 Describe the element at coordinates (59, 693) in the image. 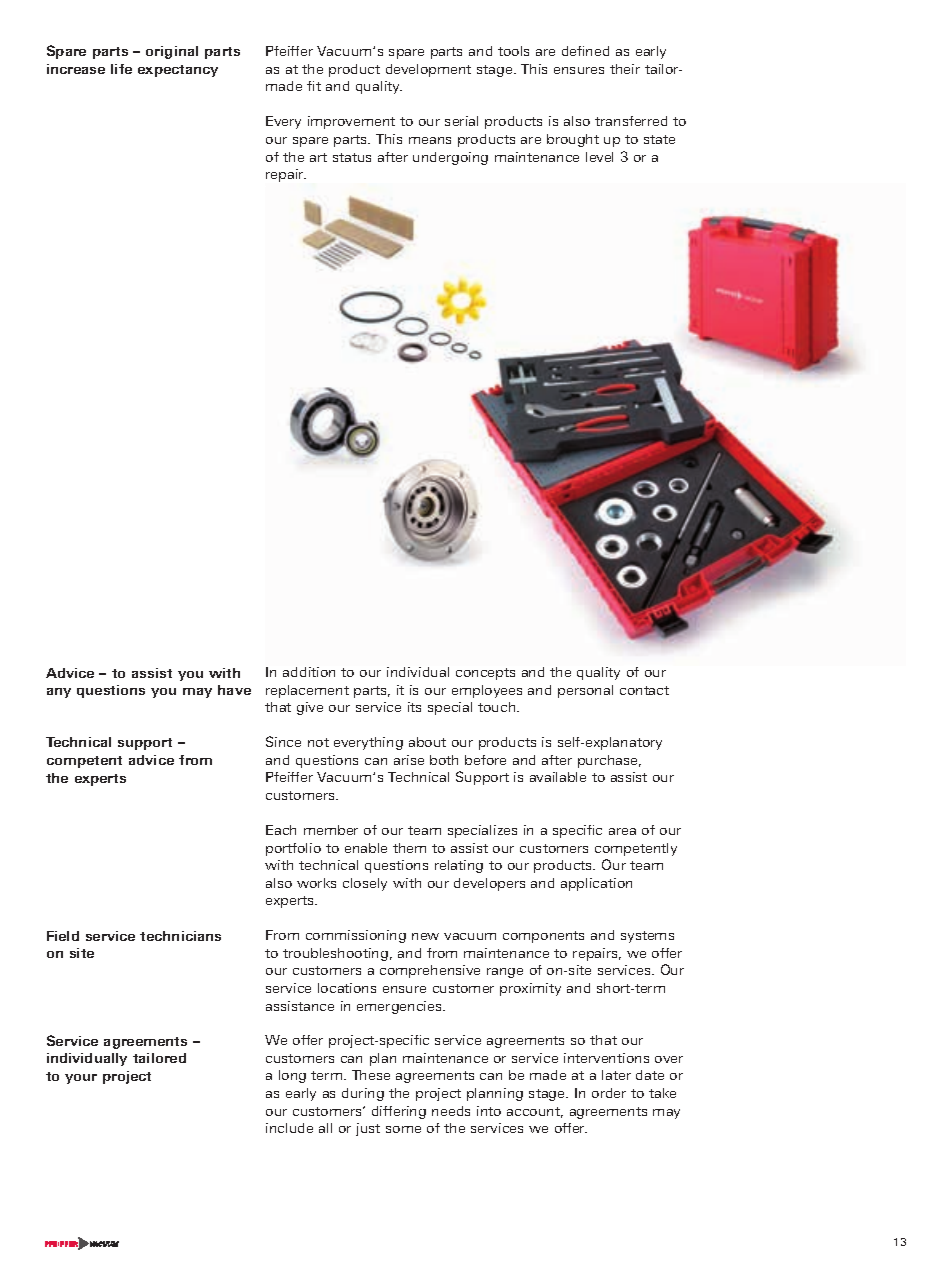

I see `any` at that location.
